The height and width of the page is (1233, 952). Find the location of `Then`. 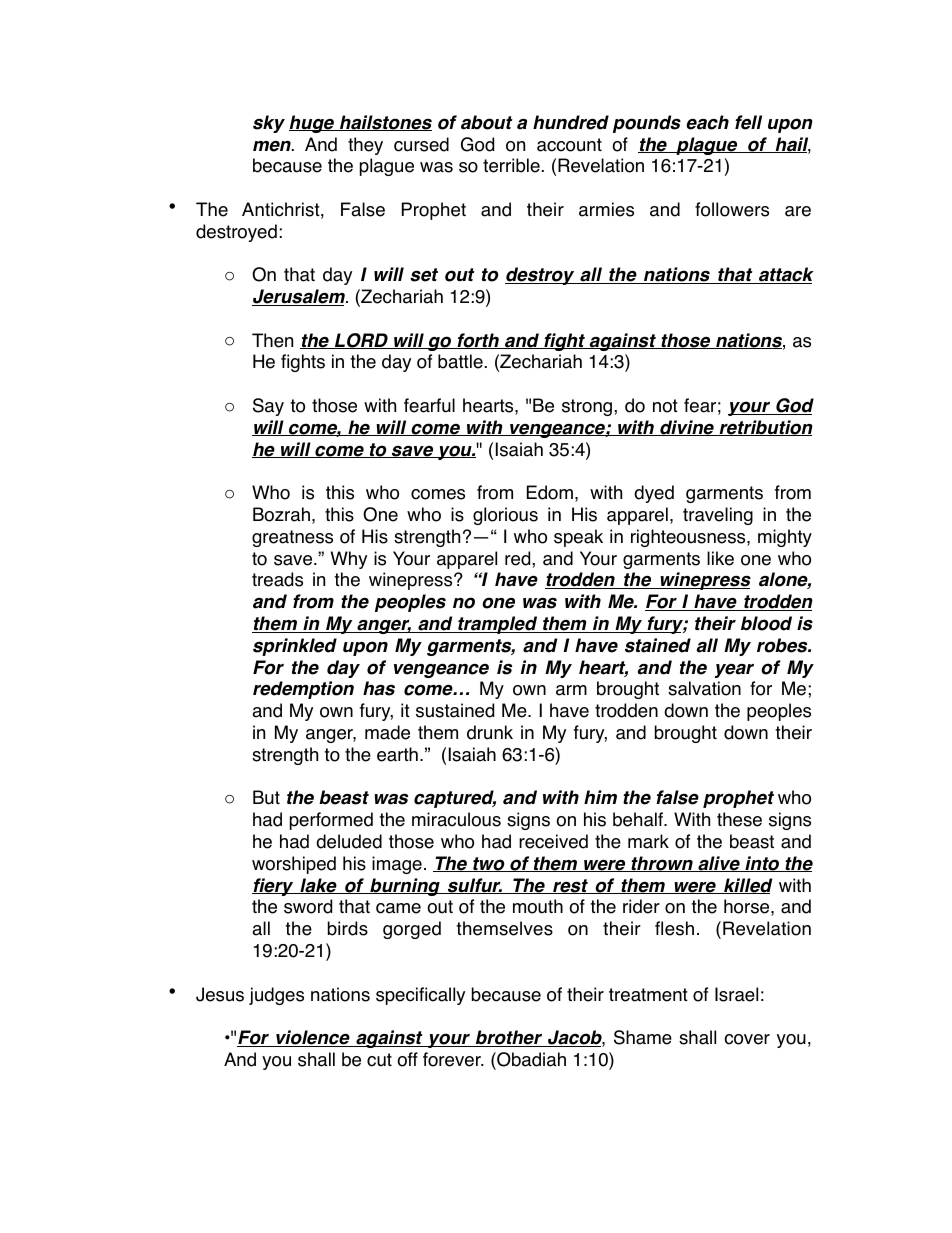

Then is located at coordinates (272, 340).
